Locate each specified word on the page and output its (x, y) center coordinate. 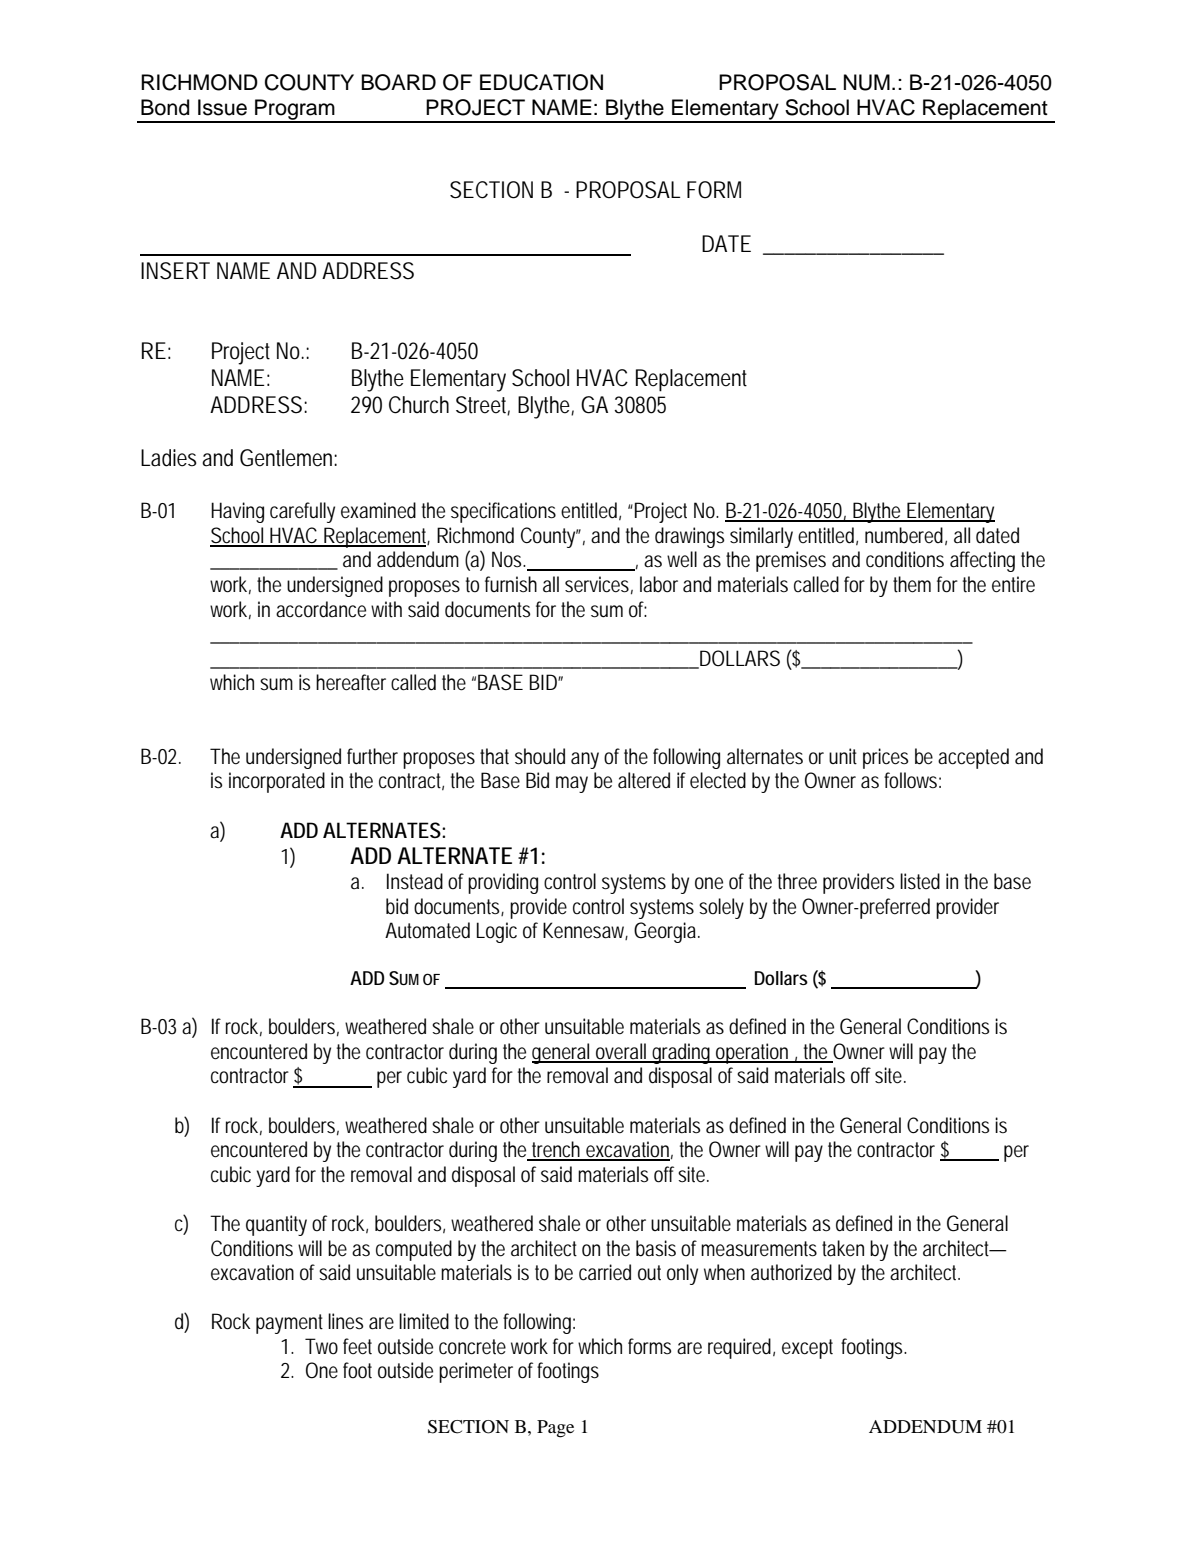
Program (295, 110)
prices (886, 758)
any (585, 760)
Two (321, 1346)
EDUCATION (541, 82)
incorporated (277, 782)
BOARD (398, 82)
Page (555, 1429)
